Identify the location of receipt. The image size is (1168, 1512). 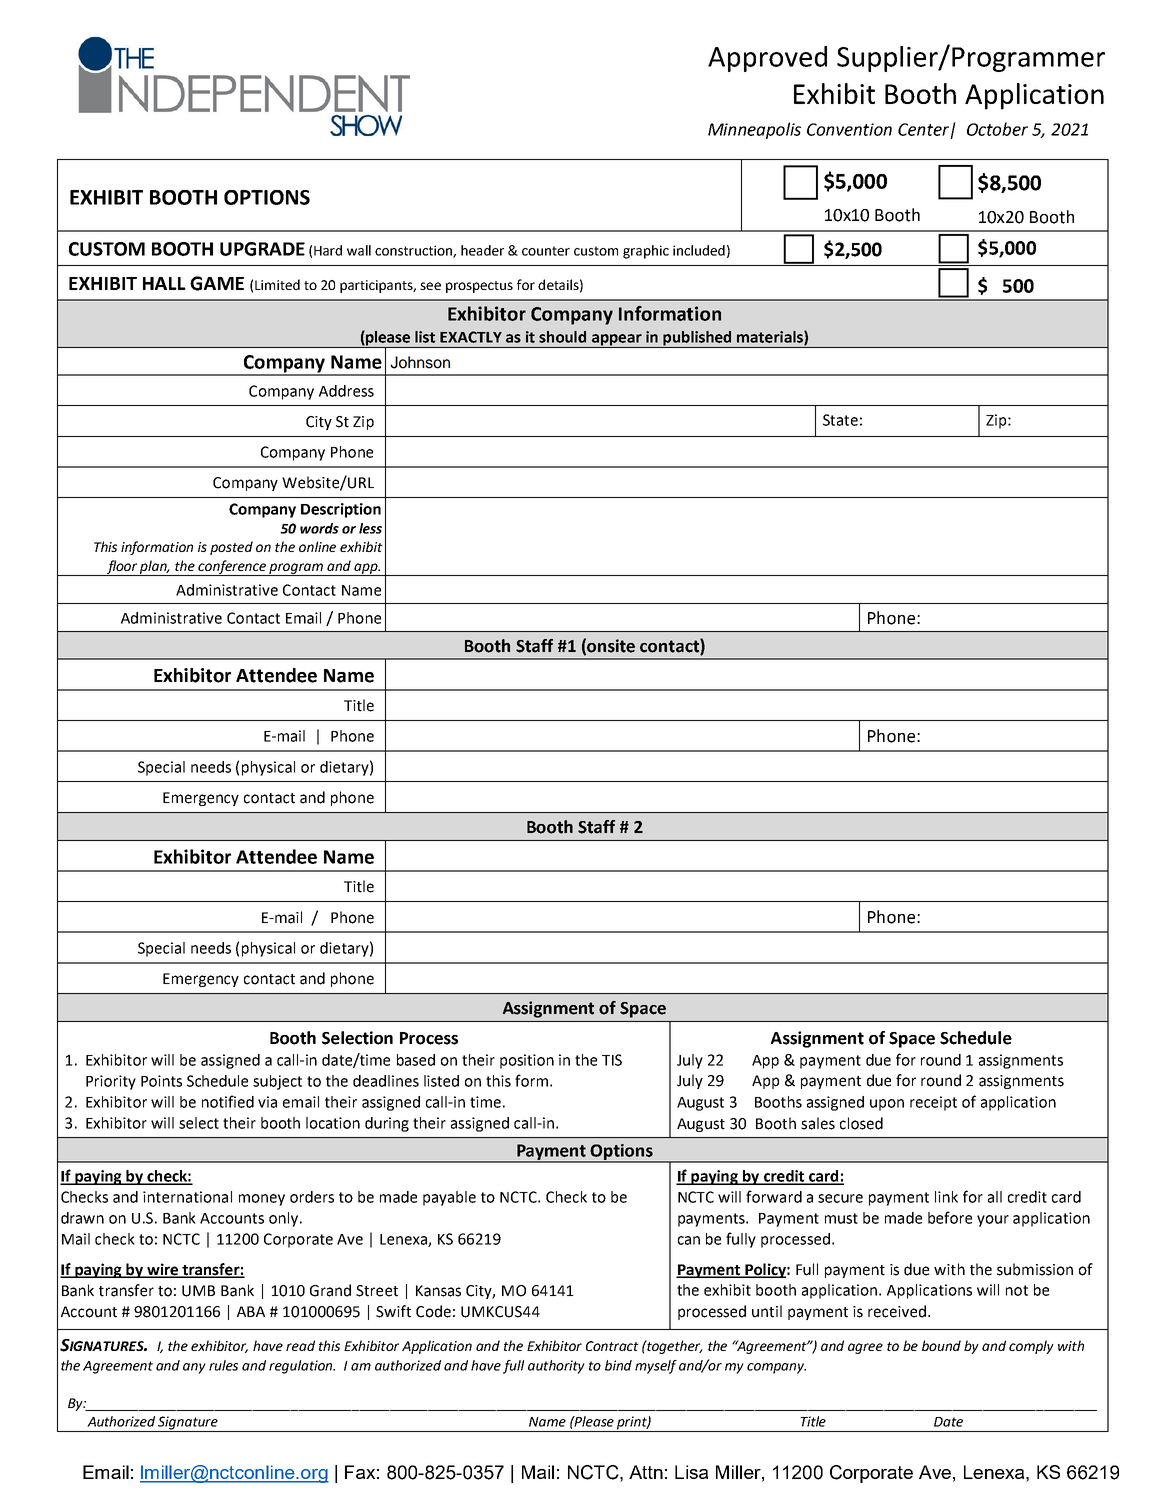
(933, 1103).
